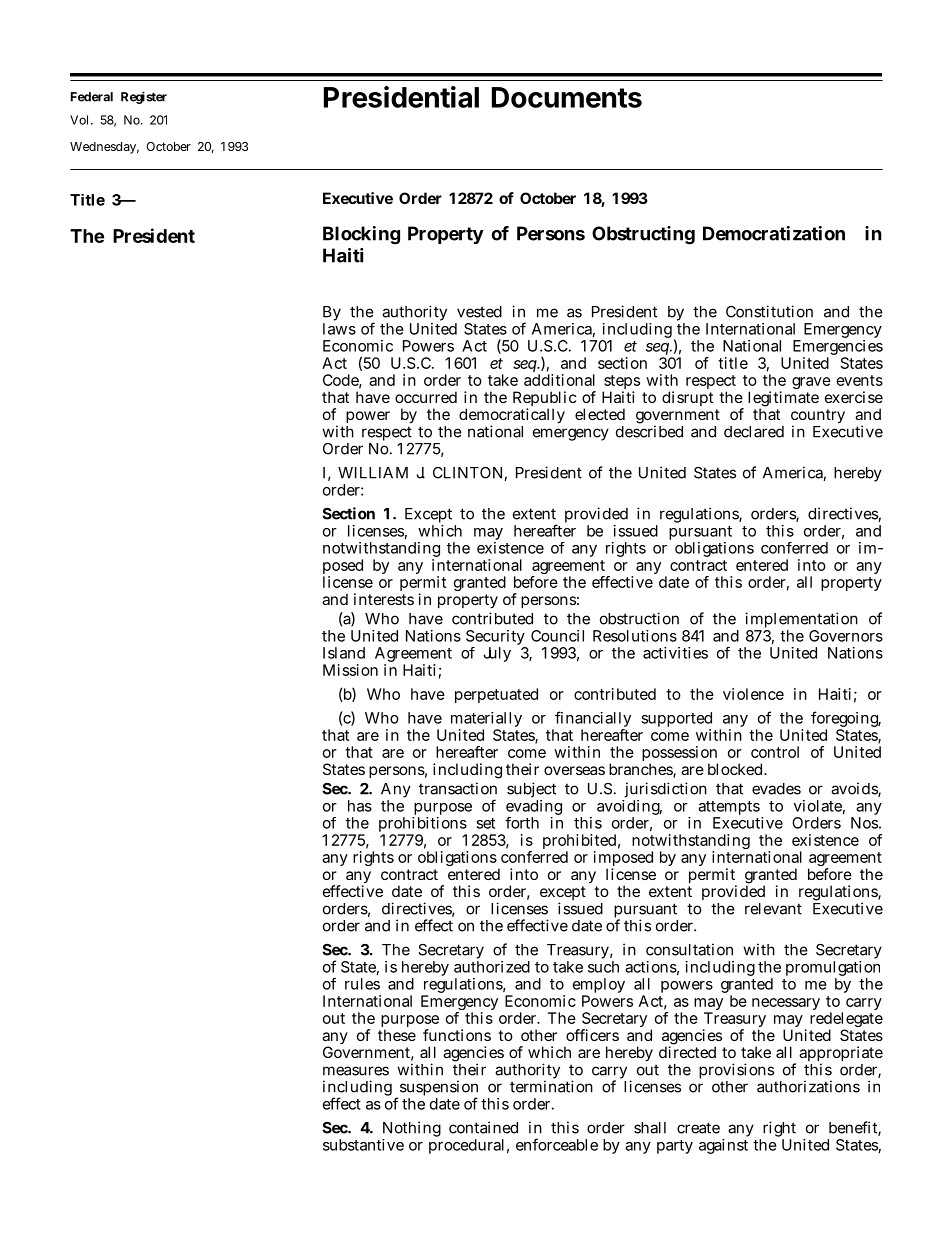 The image size is (952, 1233). Describe the element at coordinates (801, 621) in the screenshot. I see `implementation` at that location.
